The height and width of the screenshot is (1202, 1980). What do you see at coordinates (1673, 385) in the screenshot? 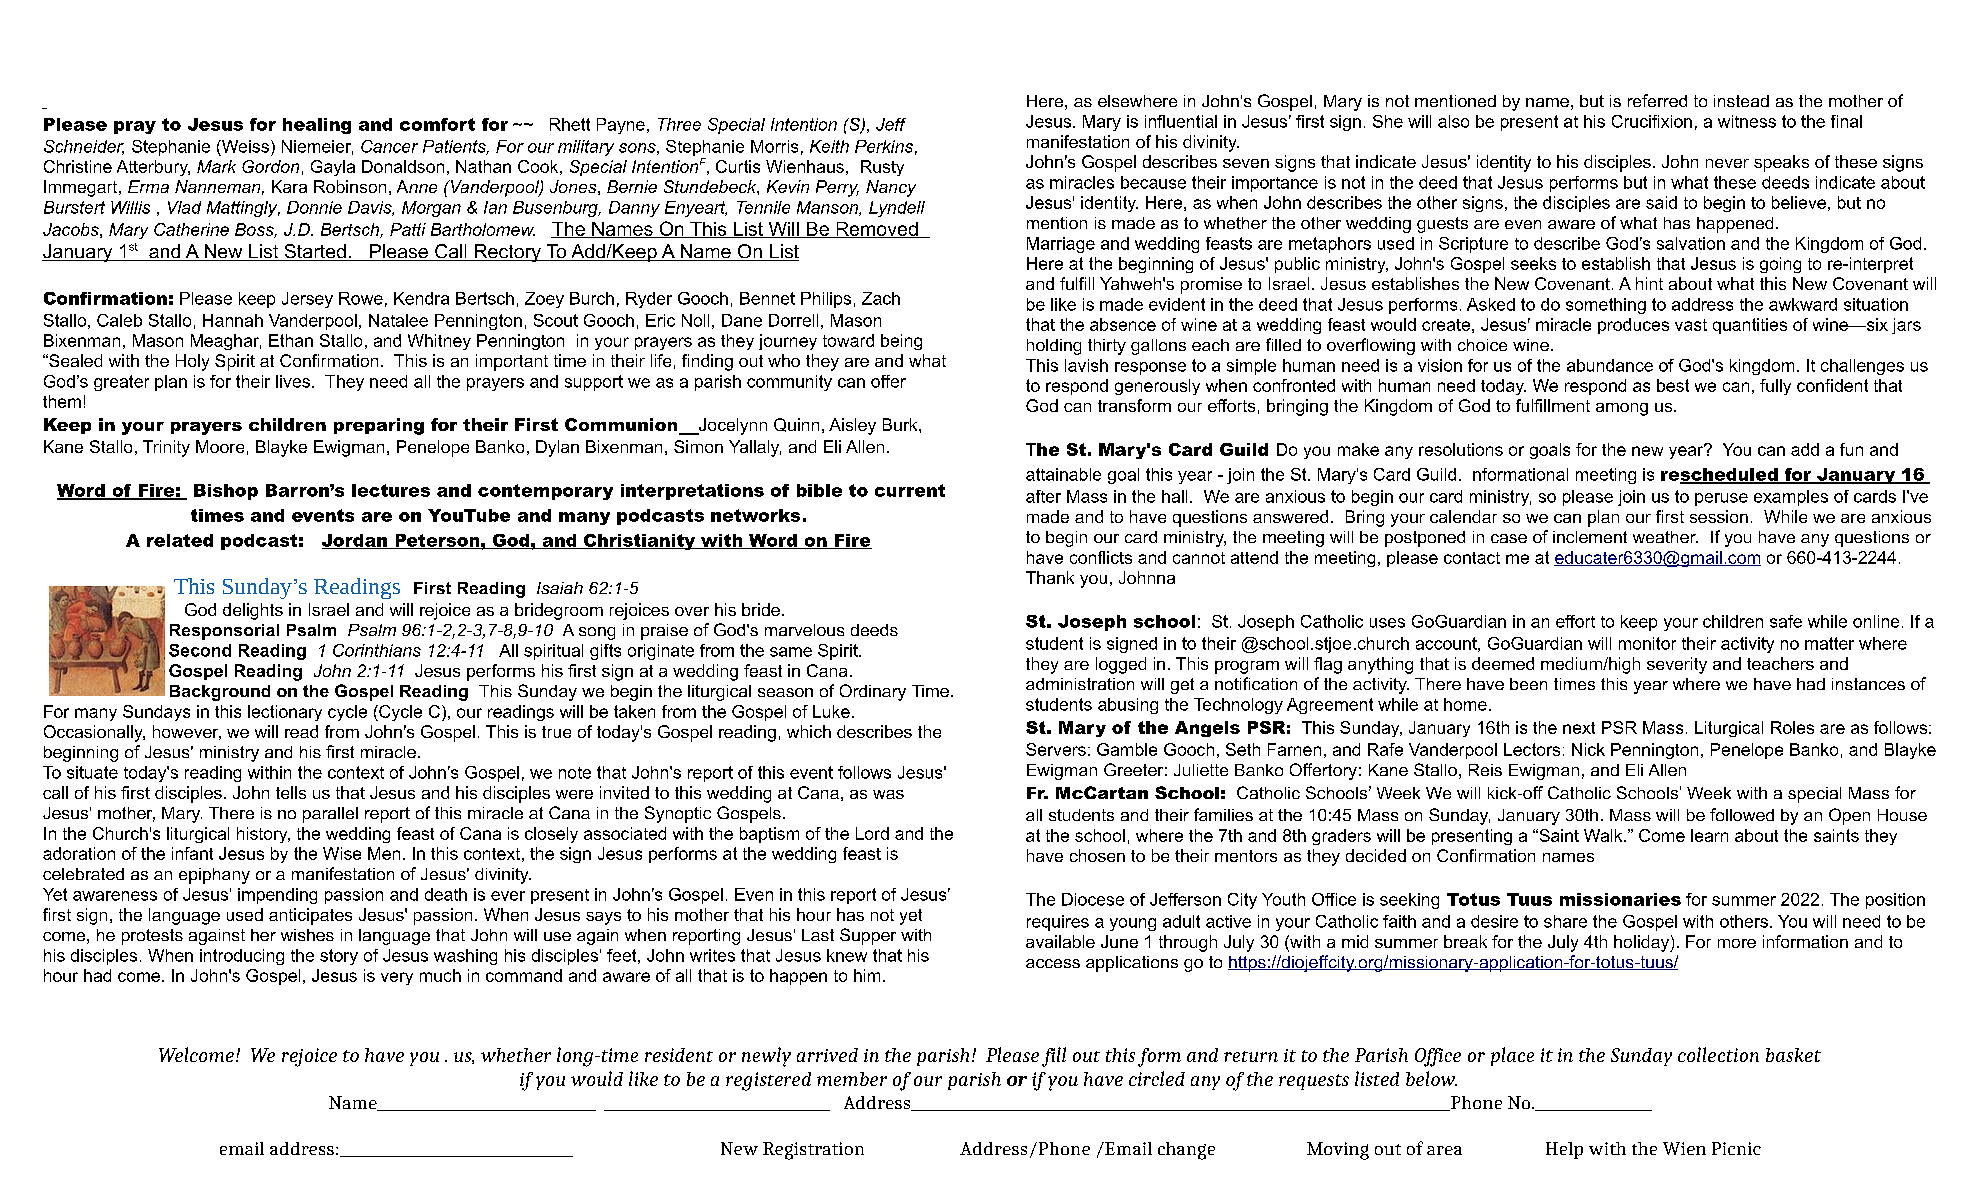
I see `best` at bounding box center [1673, 385].
